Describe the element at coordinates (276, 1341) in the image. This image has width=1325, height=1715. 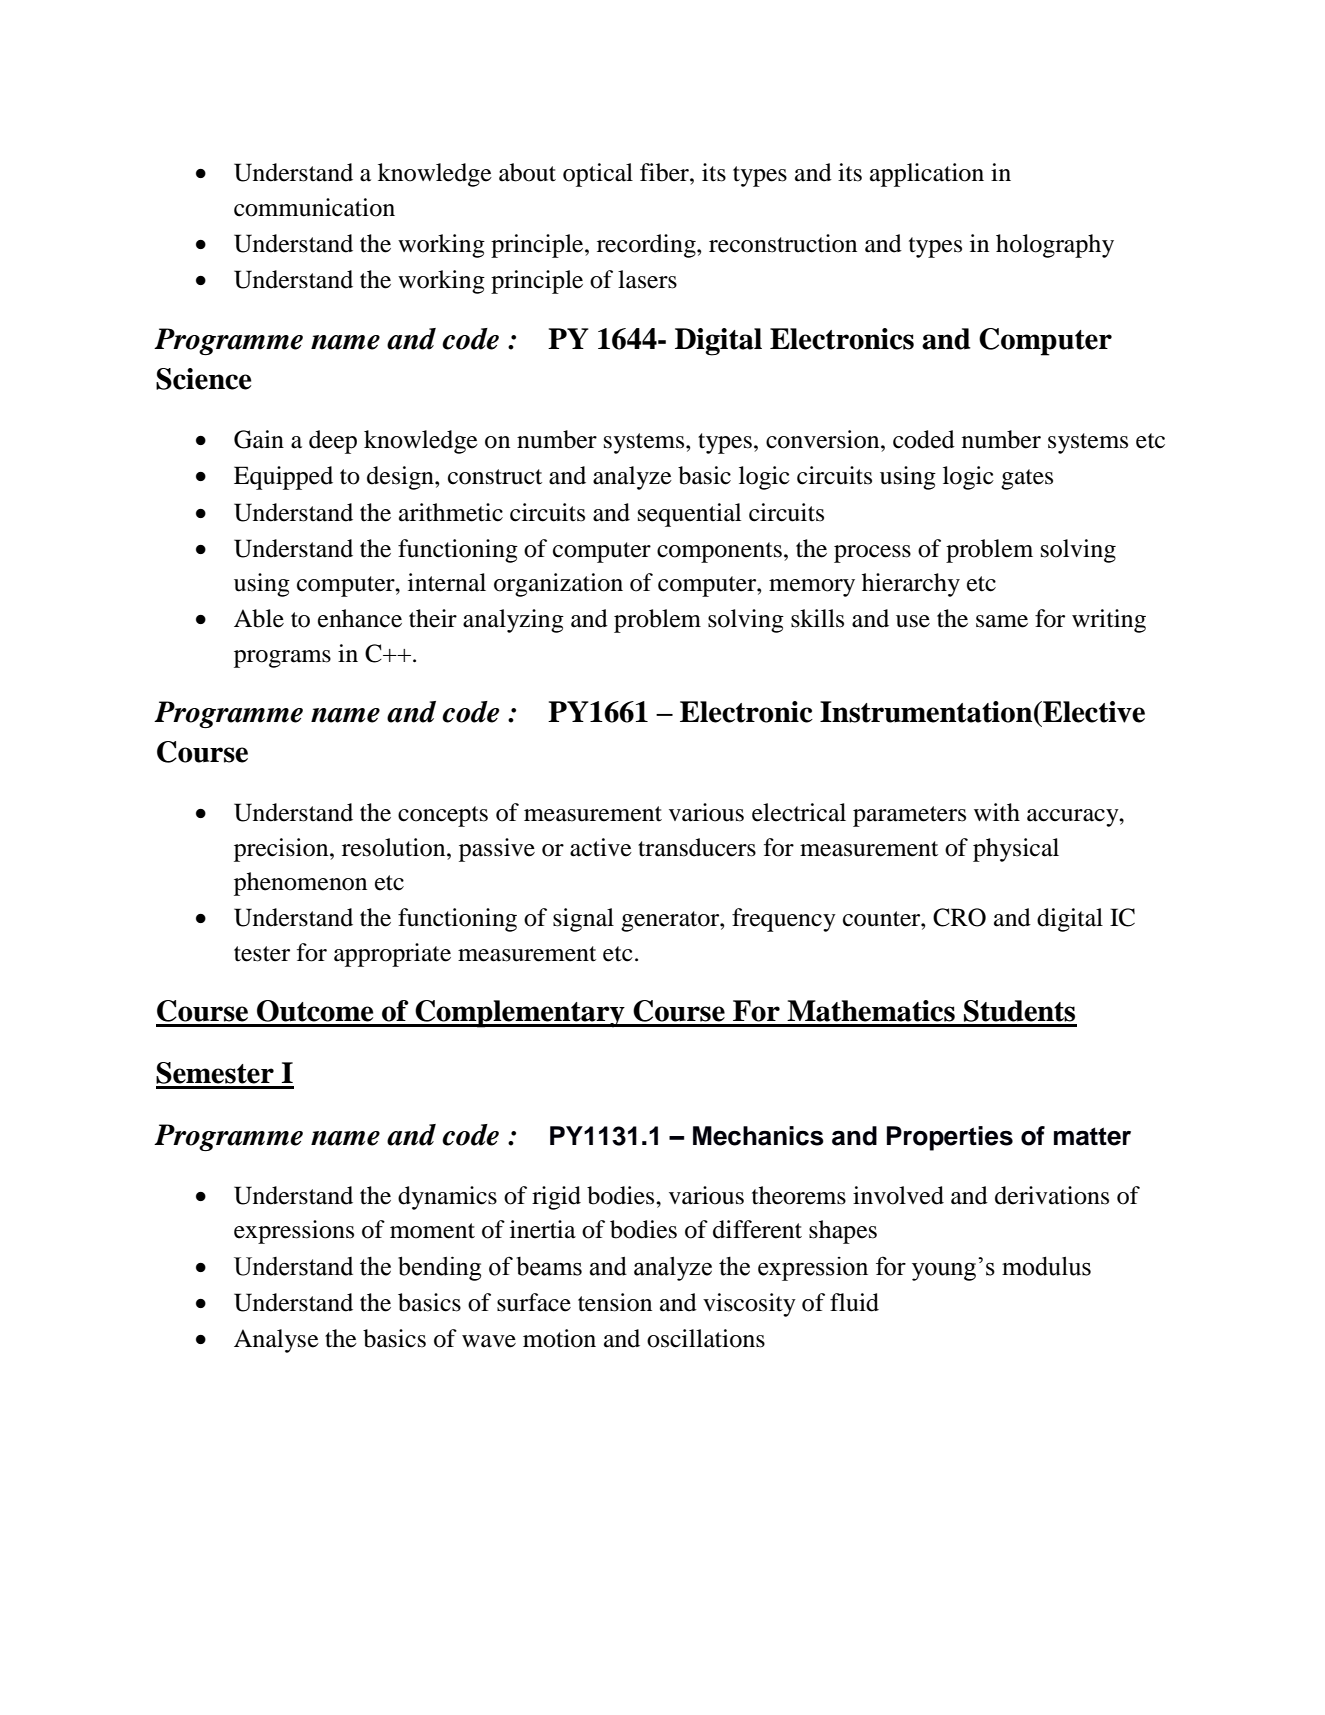
I see `Analyse` at that location.
